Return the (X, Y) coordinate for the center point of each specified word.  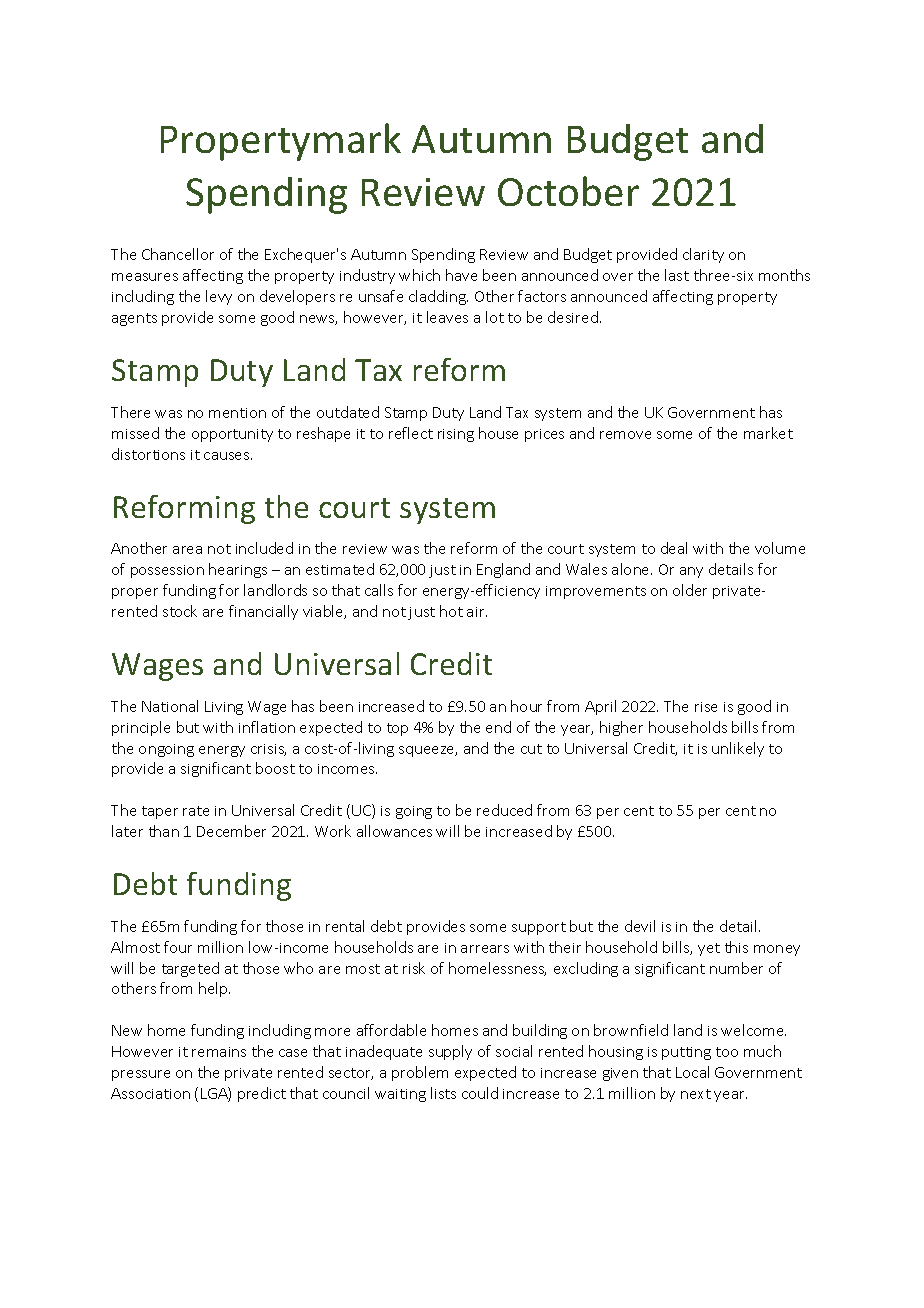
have (461, 275)
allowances (394, 831)
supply (450, 1052)
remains (219, 1052)
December (231, 831)
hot (451, 611)
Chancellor (178, 254)
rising (456, 435)
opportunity (232, 435)
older (690, 590)
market (768, 433)
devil (640, 926)
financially (263, 612)
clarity (703, 255)
